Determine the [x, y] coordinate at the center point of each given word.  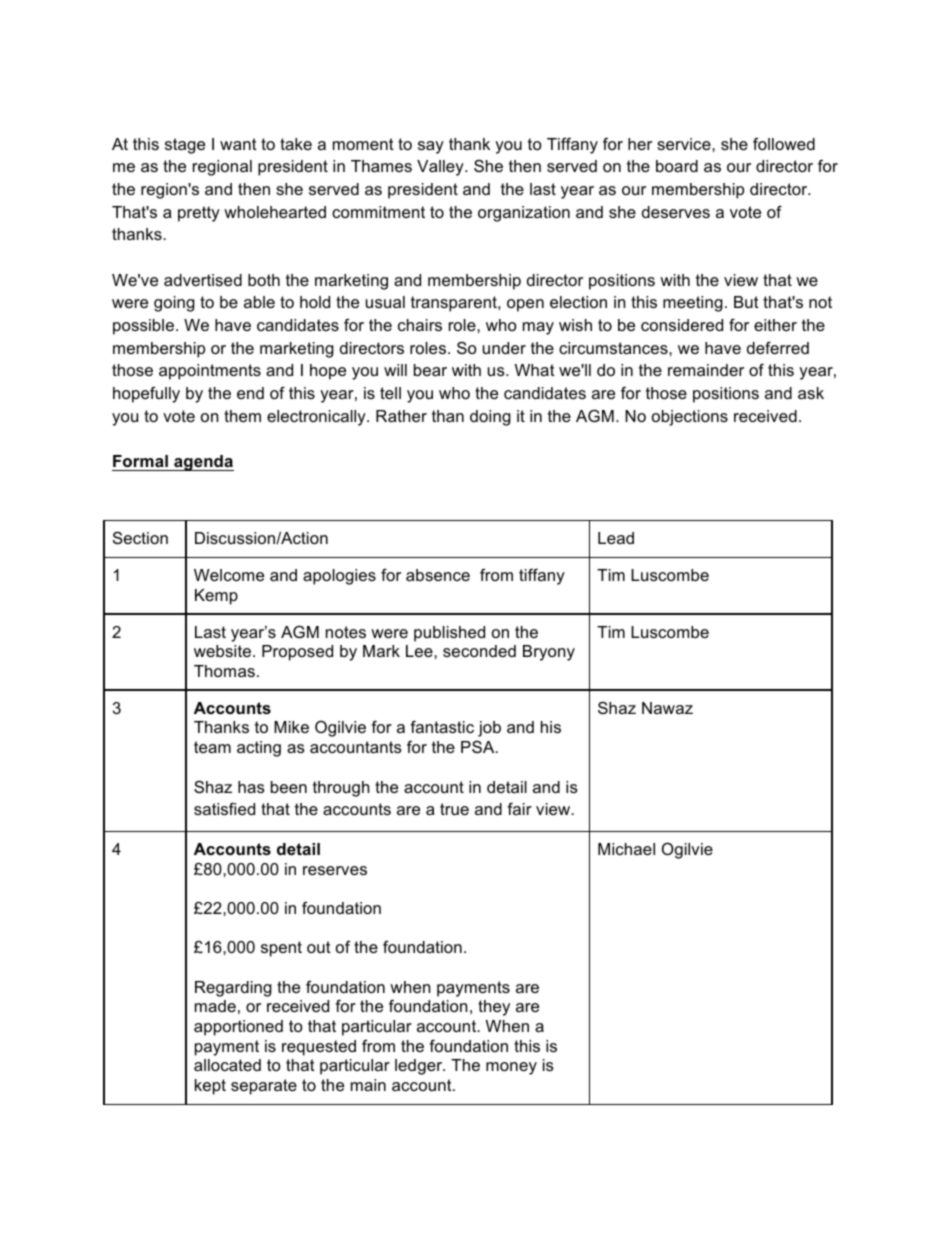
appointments [210, 372]
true [454, 809]
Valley [441, 168]
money [511, 1068]
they [494, 1008]
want [238, 144]
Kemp [216, 597]
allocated [227, 1065]
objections [690, 418]
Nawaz [667, 708]
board [677, 166]
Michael [626, 849]
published [449, 634]
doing [490, 418]
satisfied [224, 808]
